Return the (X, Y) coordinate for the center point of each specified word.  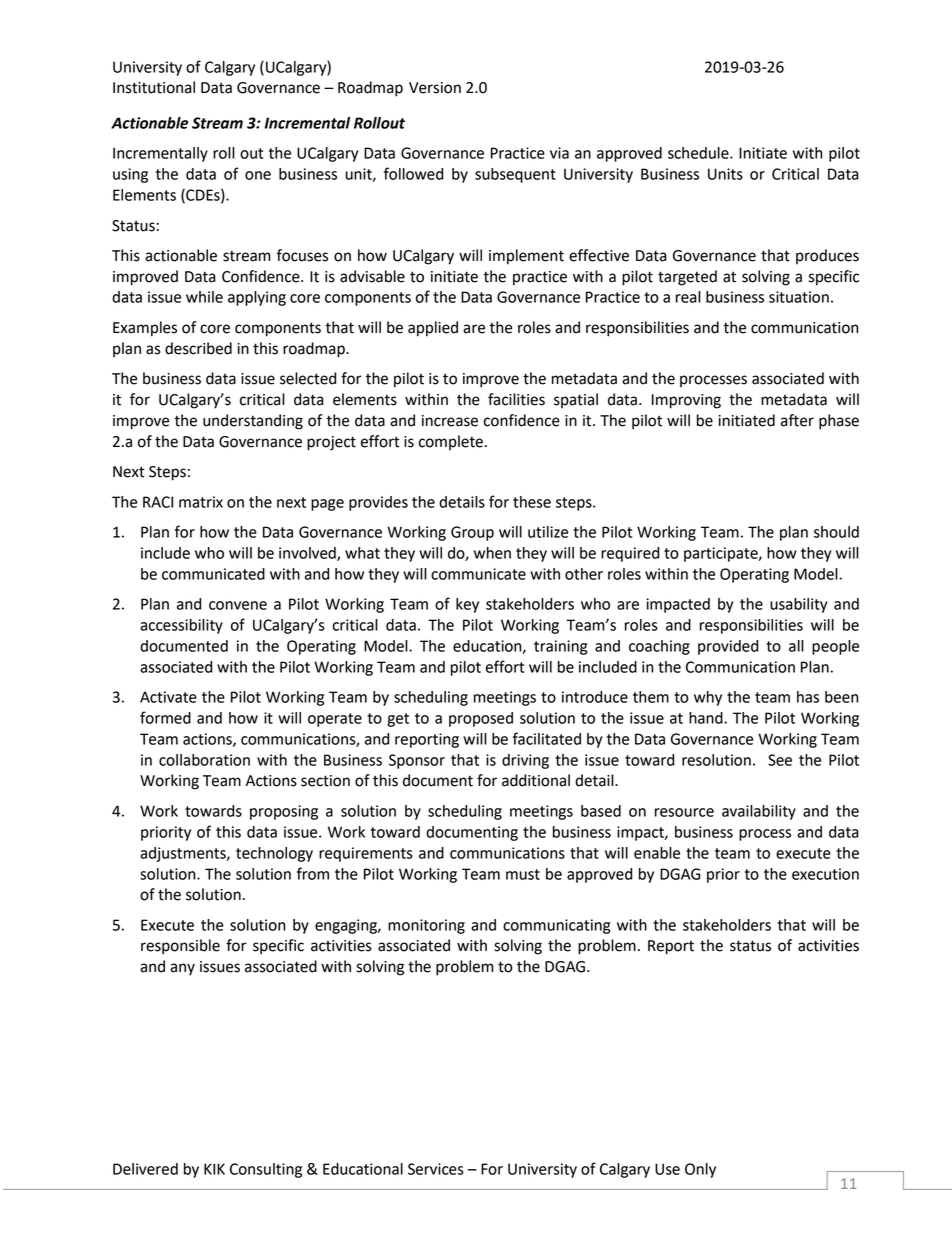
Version (435, 88)
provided (728, 647)
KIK (214, 1169)
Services (436, 1169)
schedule (699, 153)
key (467, 605)
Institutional (154, 87)
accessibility (181, 626)
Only (700, 1170)
